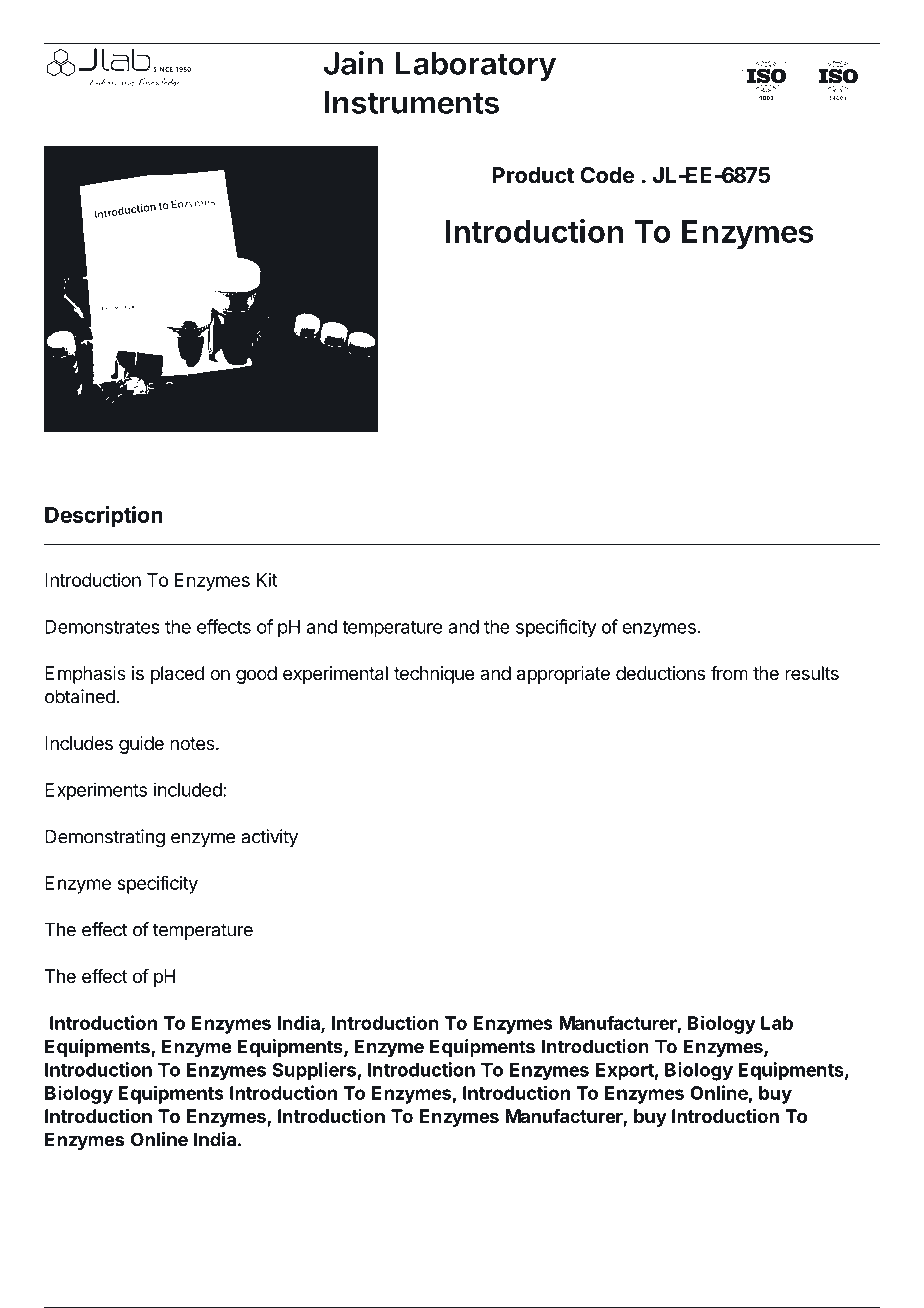 The width and height of the image is (924, 1308). What do you see at coordinates (353, 63) in the image?
I see `Jain` at bounding box center [353, 63].
